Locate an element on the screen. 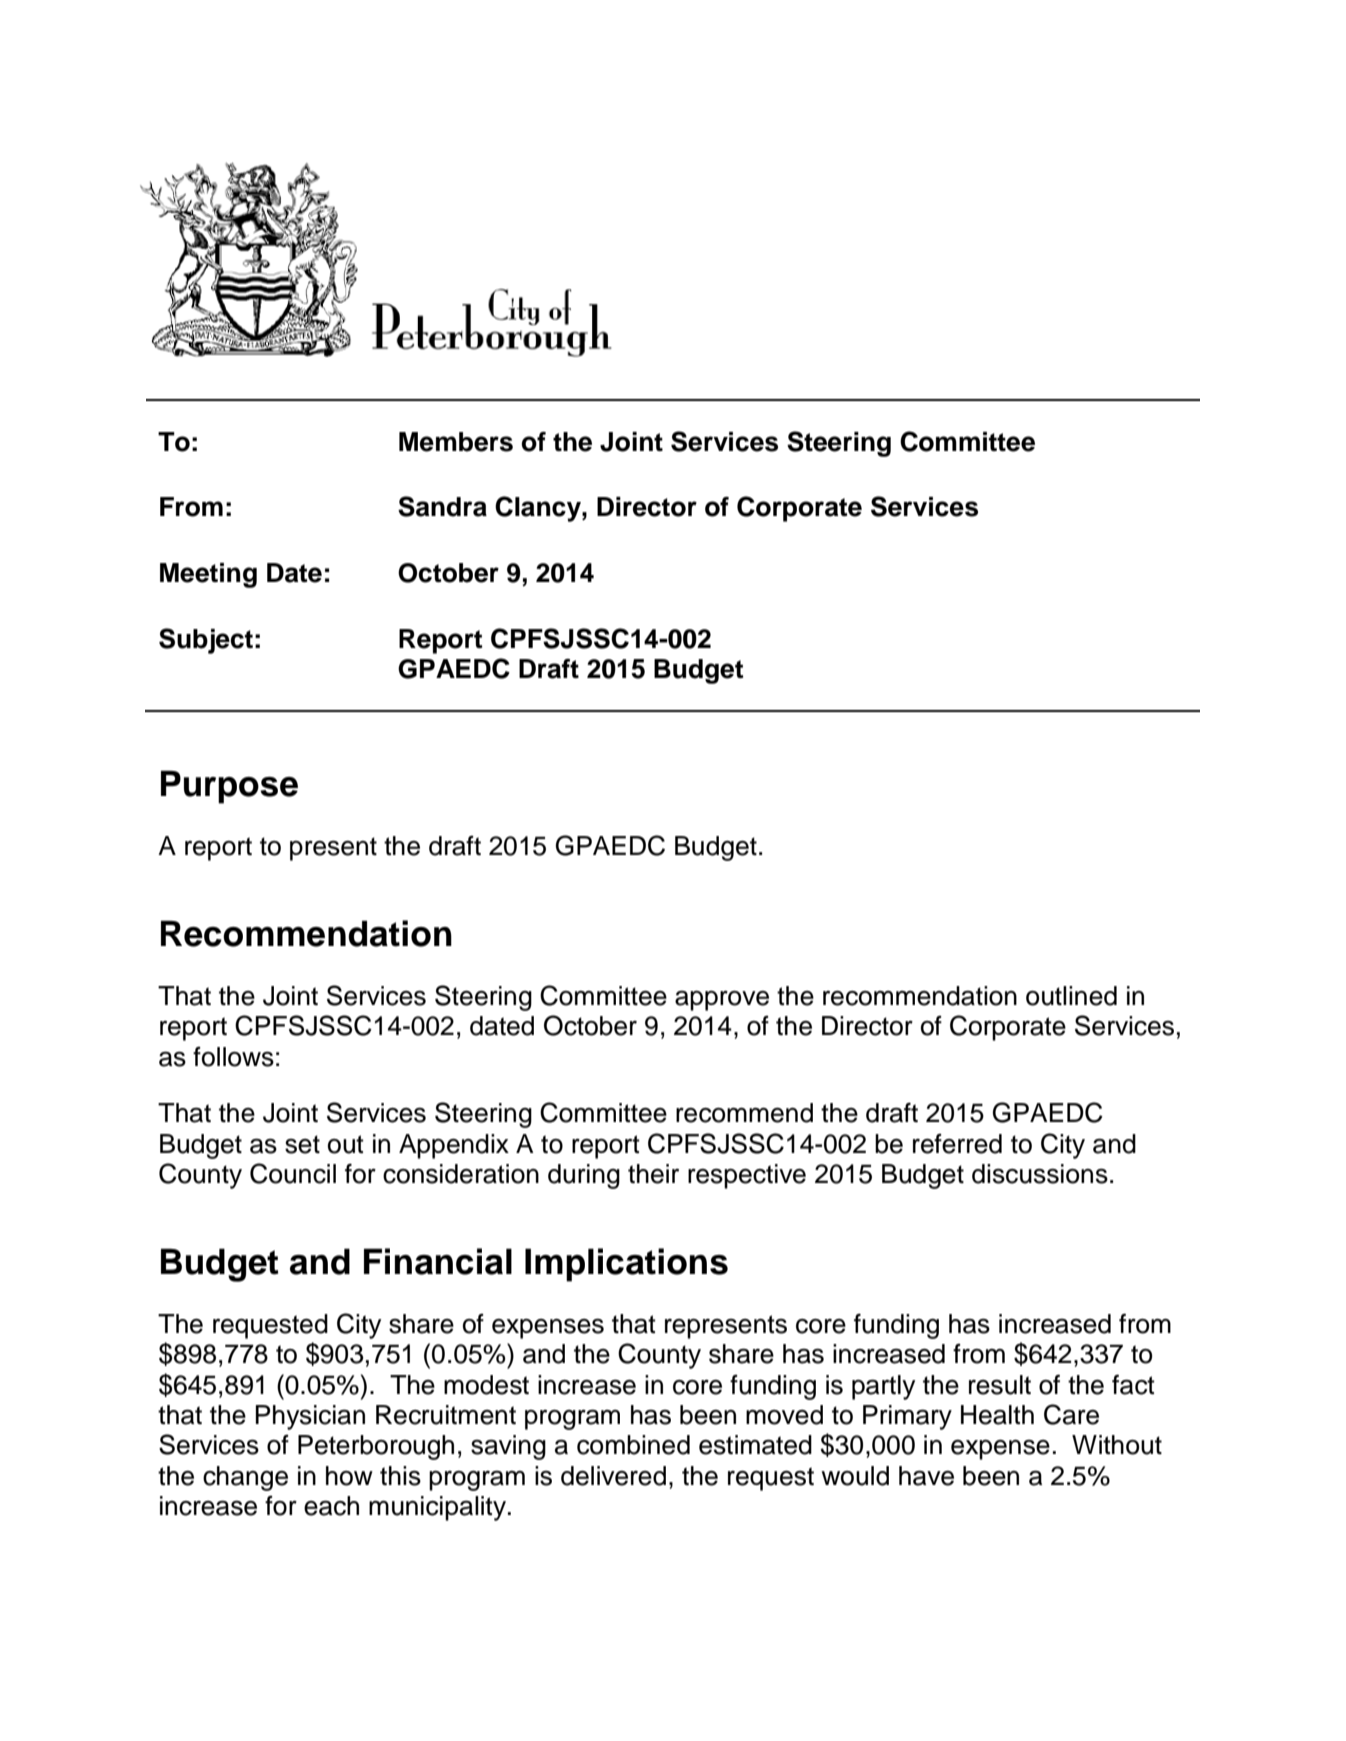 This screenshot has height=1741, width=1346. how is located at coordinates (349, 1476).
